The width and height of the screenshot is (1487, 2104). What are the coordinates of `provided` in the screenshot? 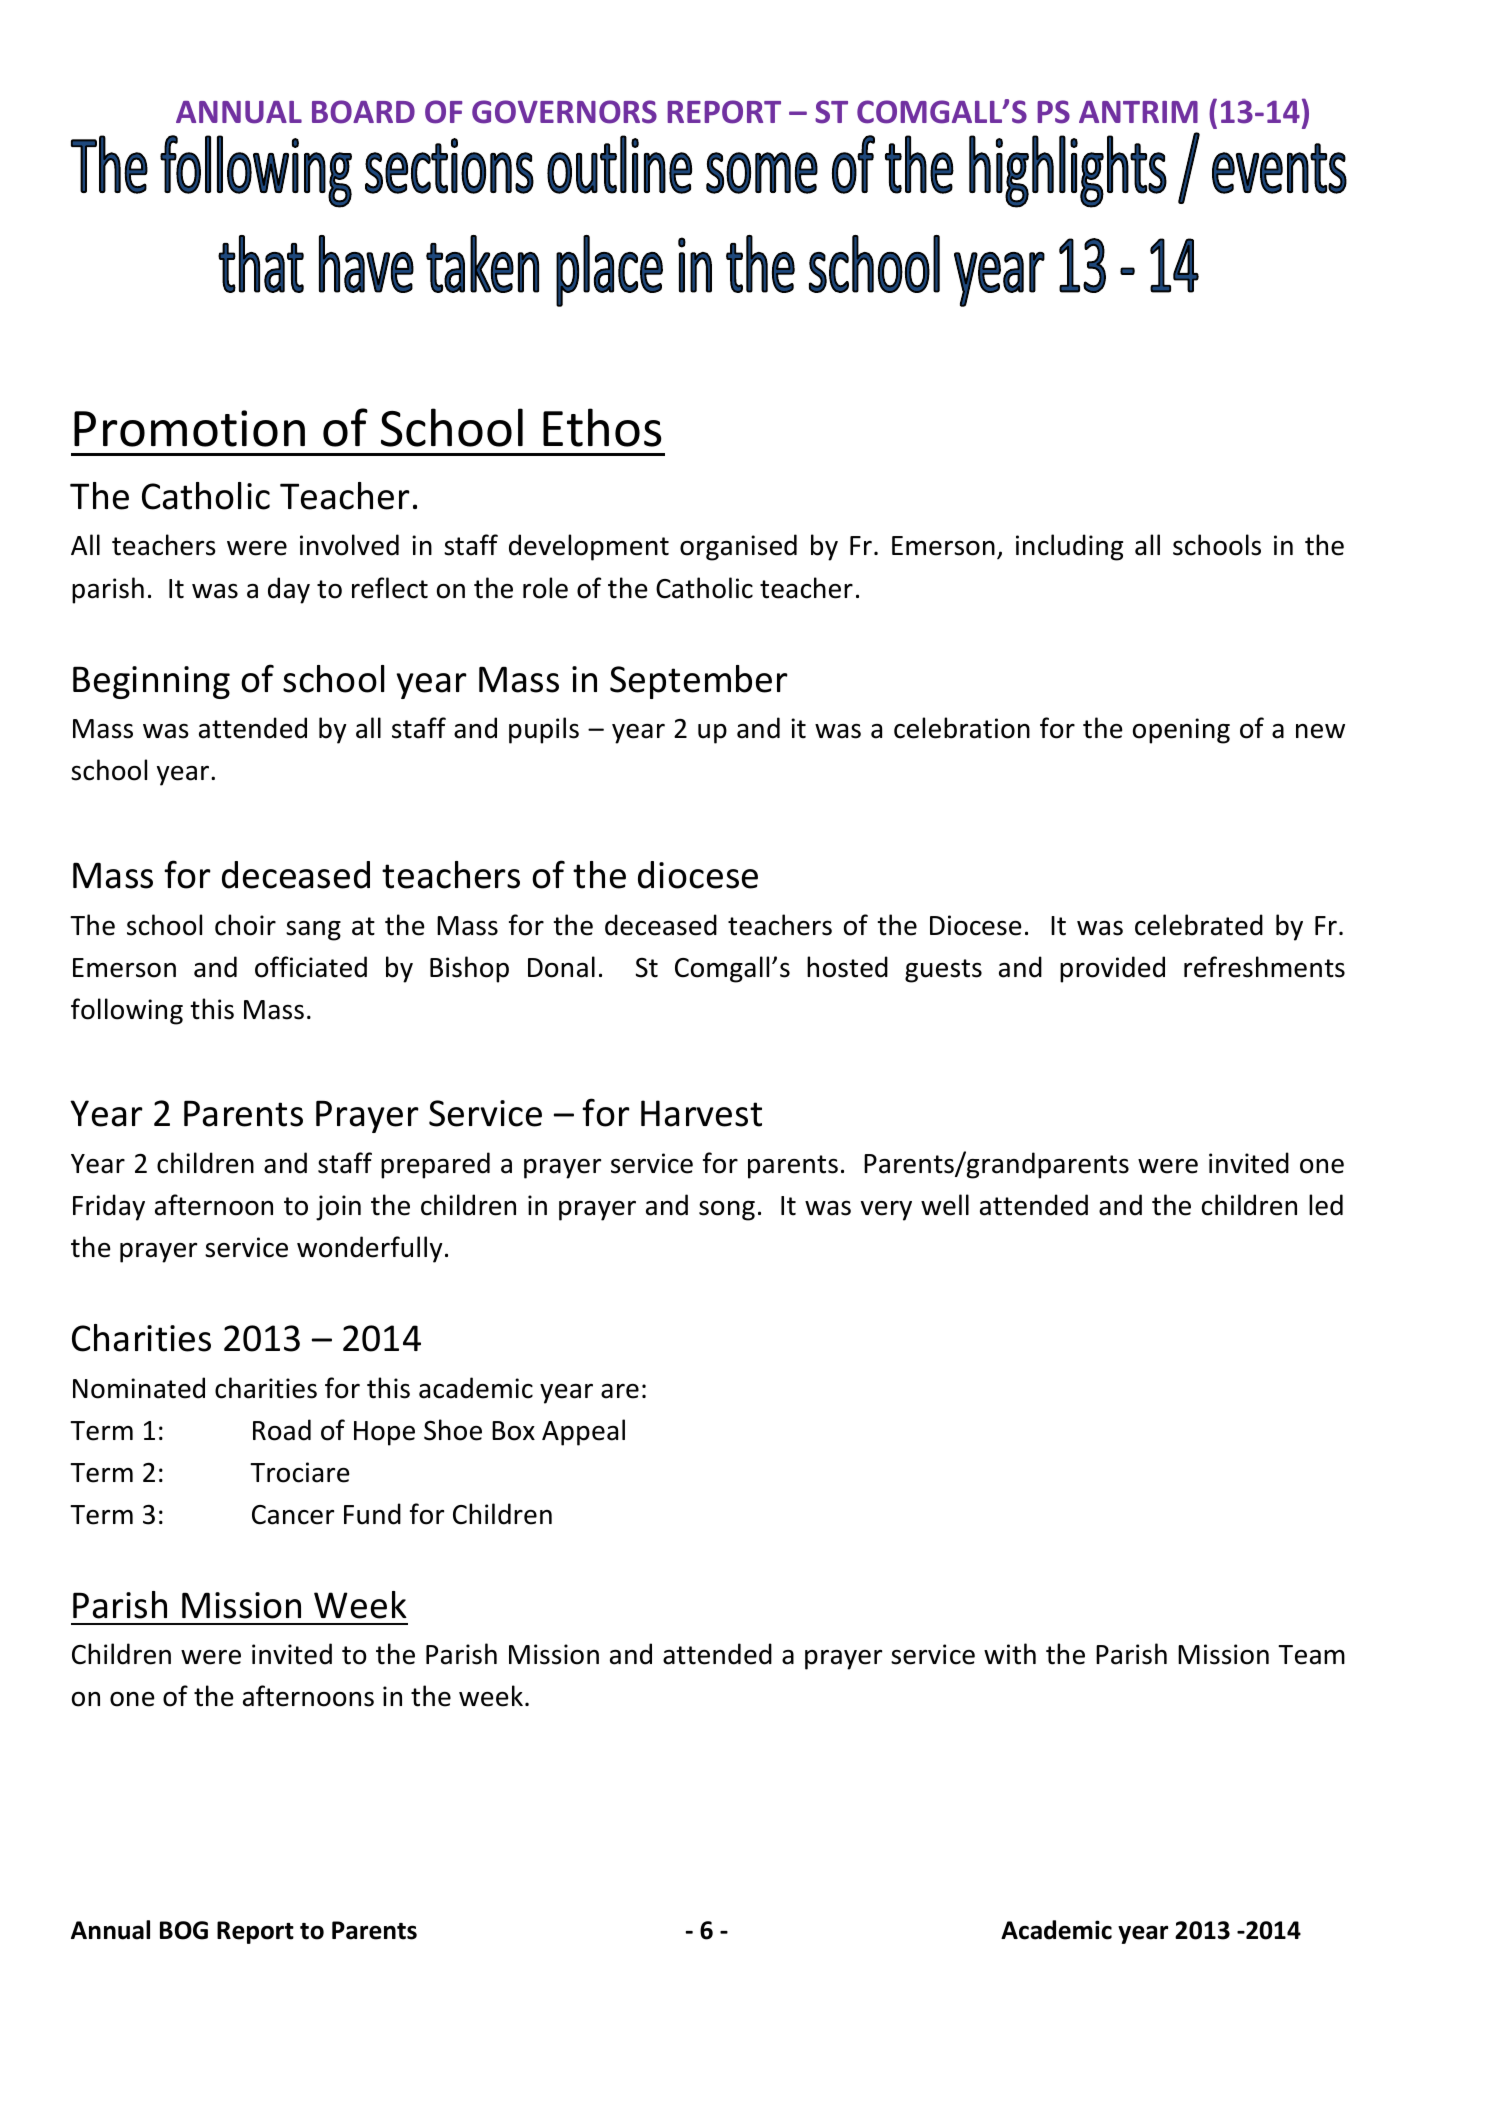 It's located at (1112, 969).
